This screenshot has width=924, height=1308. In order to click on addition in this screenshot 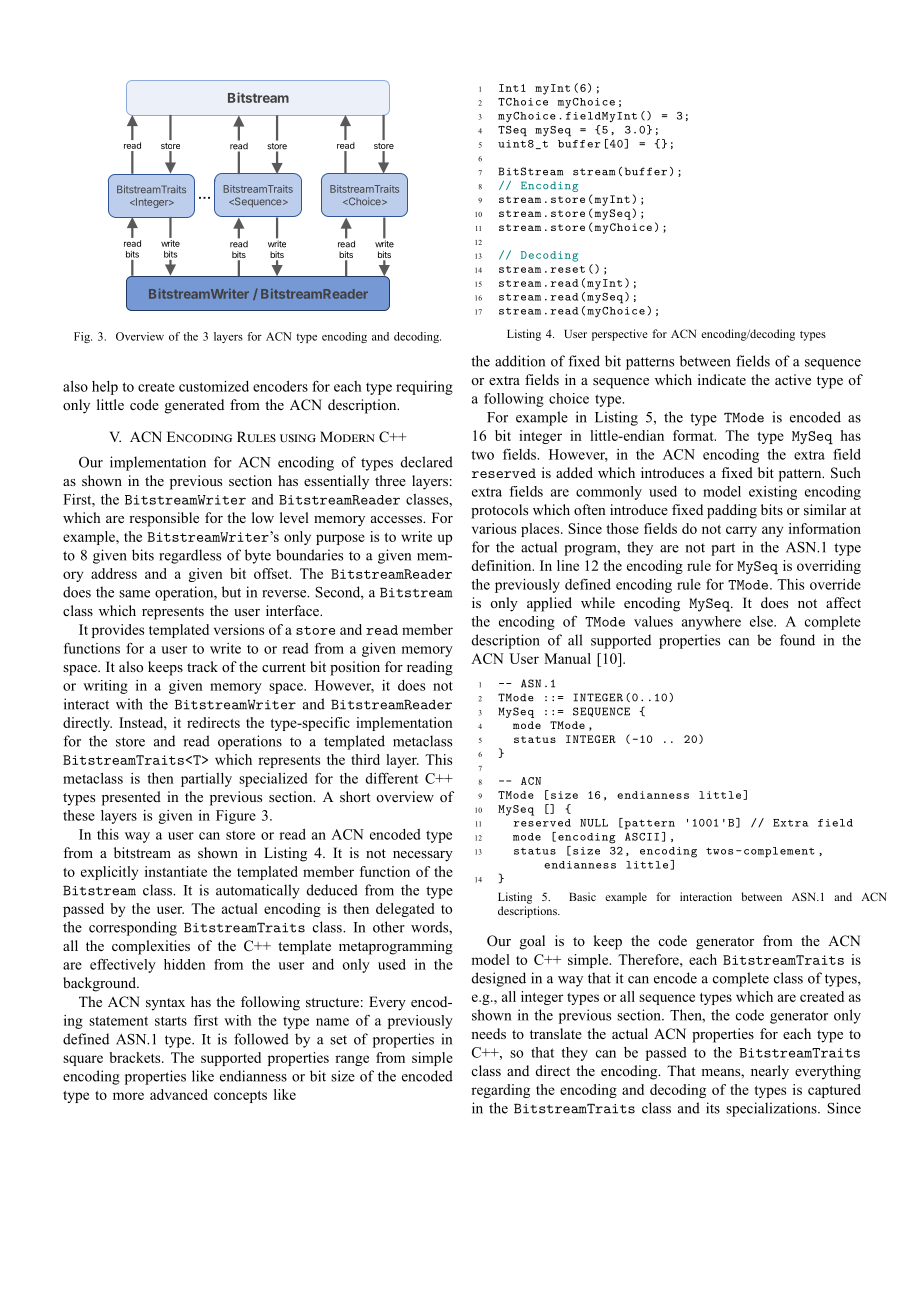, I will do `click(520, 361)`.
